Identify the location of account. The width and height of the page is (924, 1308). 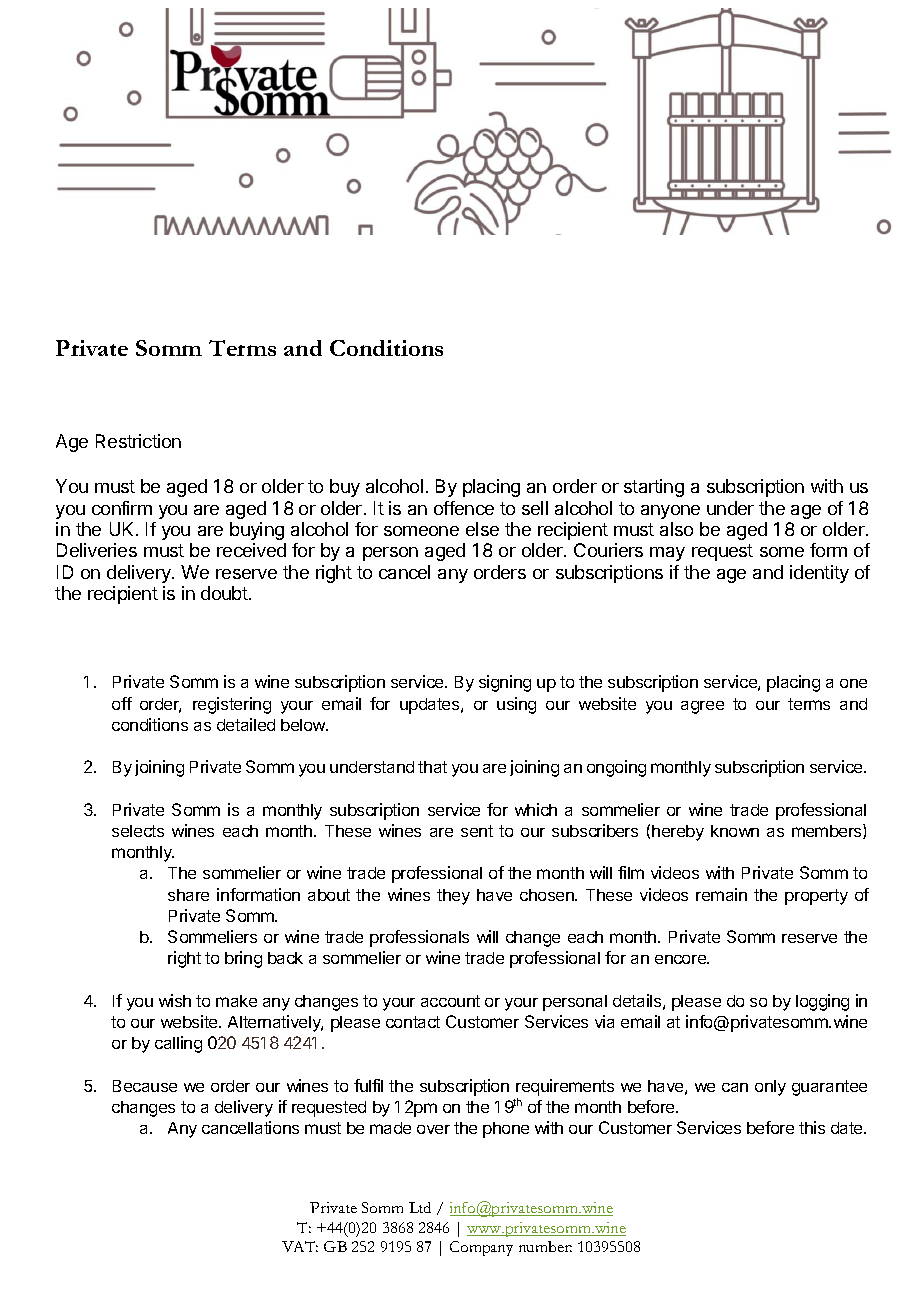
(450, 1001).
